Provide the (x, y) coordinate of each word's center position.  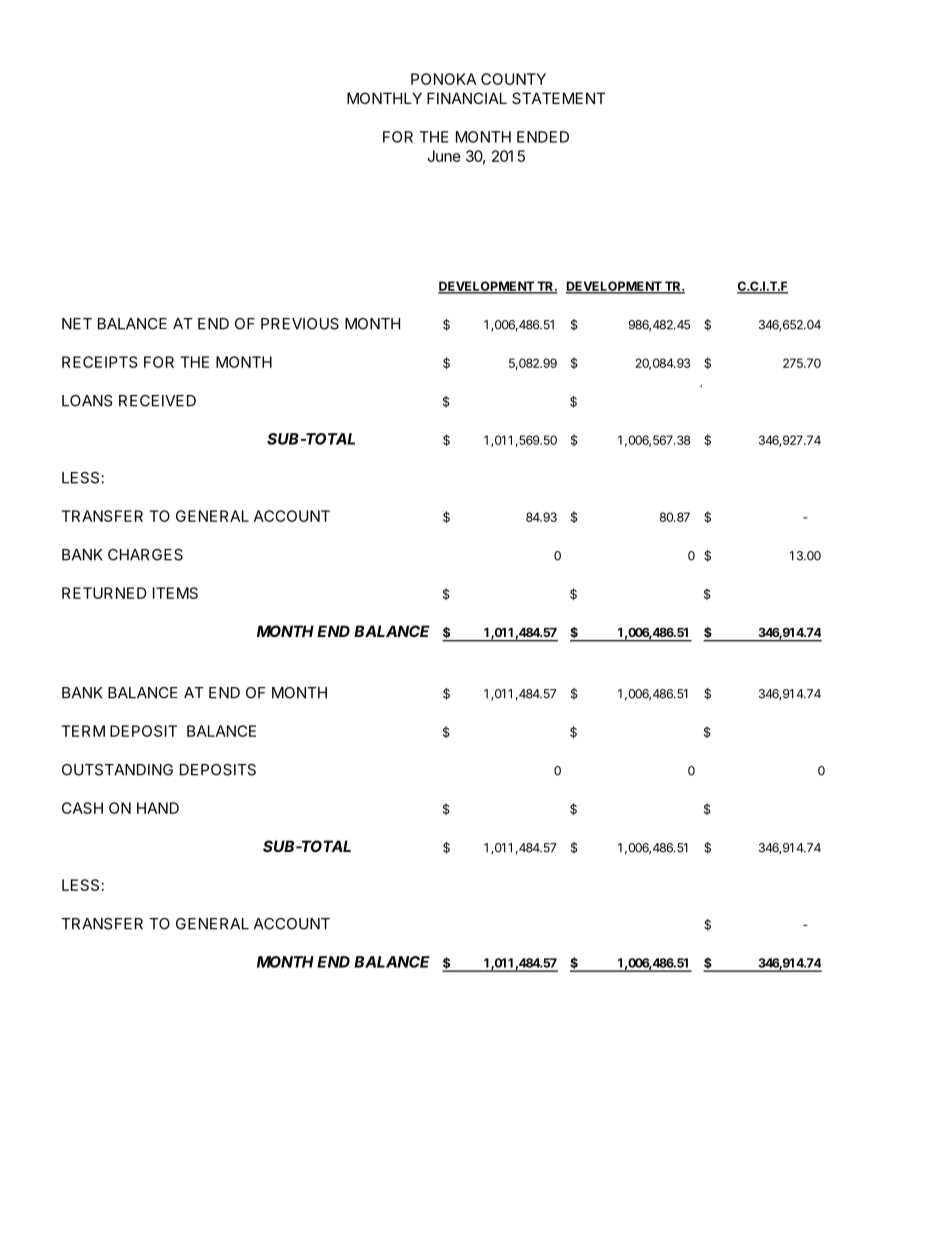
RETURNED (104, 593)
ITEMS (175, 593)
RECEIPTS (100, 362)
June (444, 156)
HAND (158, 808)
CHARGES (145, 555)
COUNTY (513, 79)
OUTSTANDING (117, 770)
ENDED (543, 137)
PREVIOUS (300, 324)
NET (77, 324)
